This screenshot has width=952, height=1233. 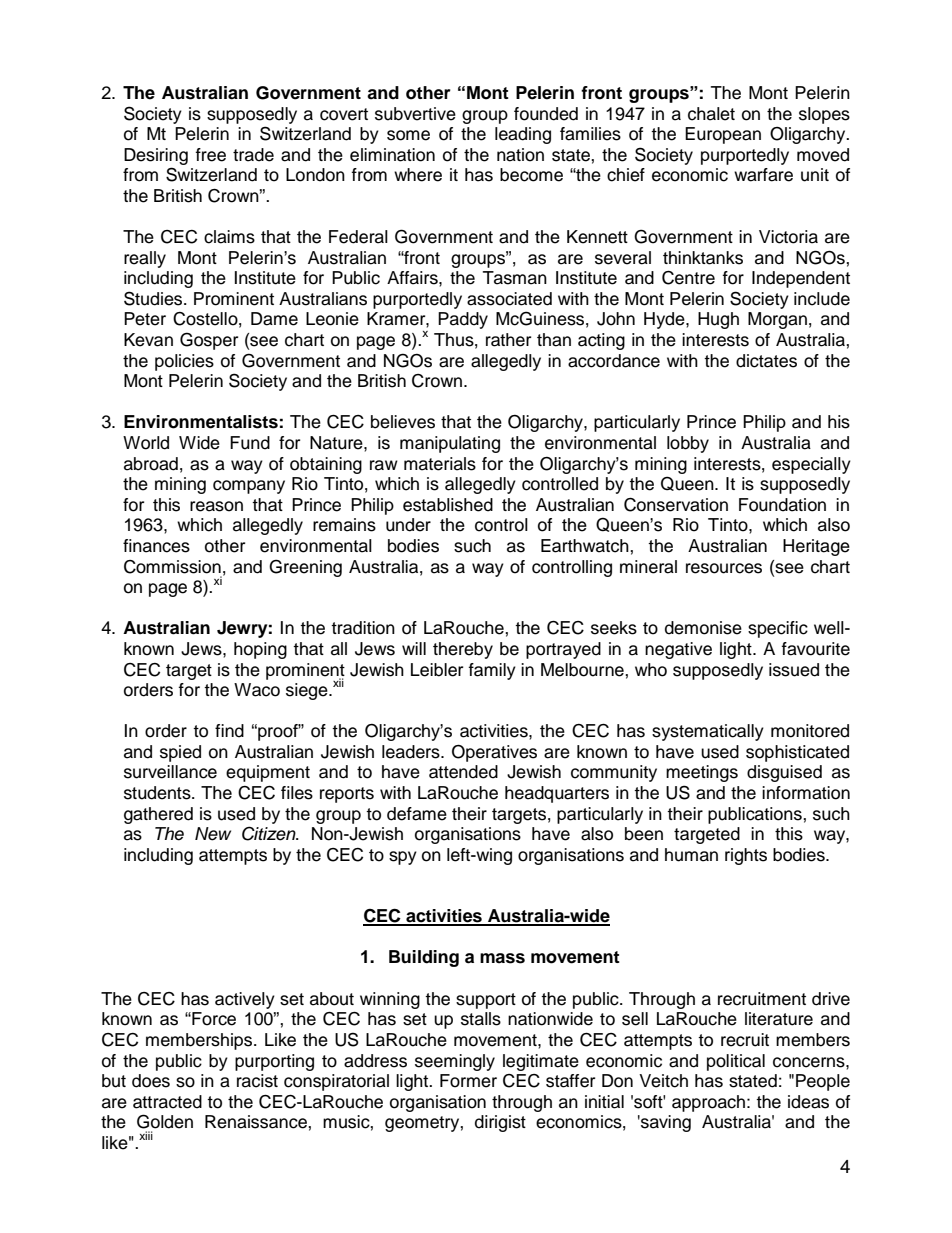 I want to click on New, so click(x=213, y=834).
